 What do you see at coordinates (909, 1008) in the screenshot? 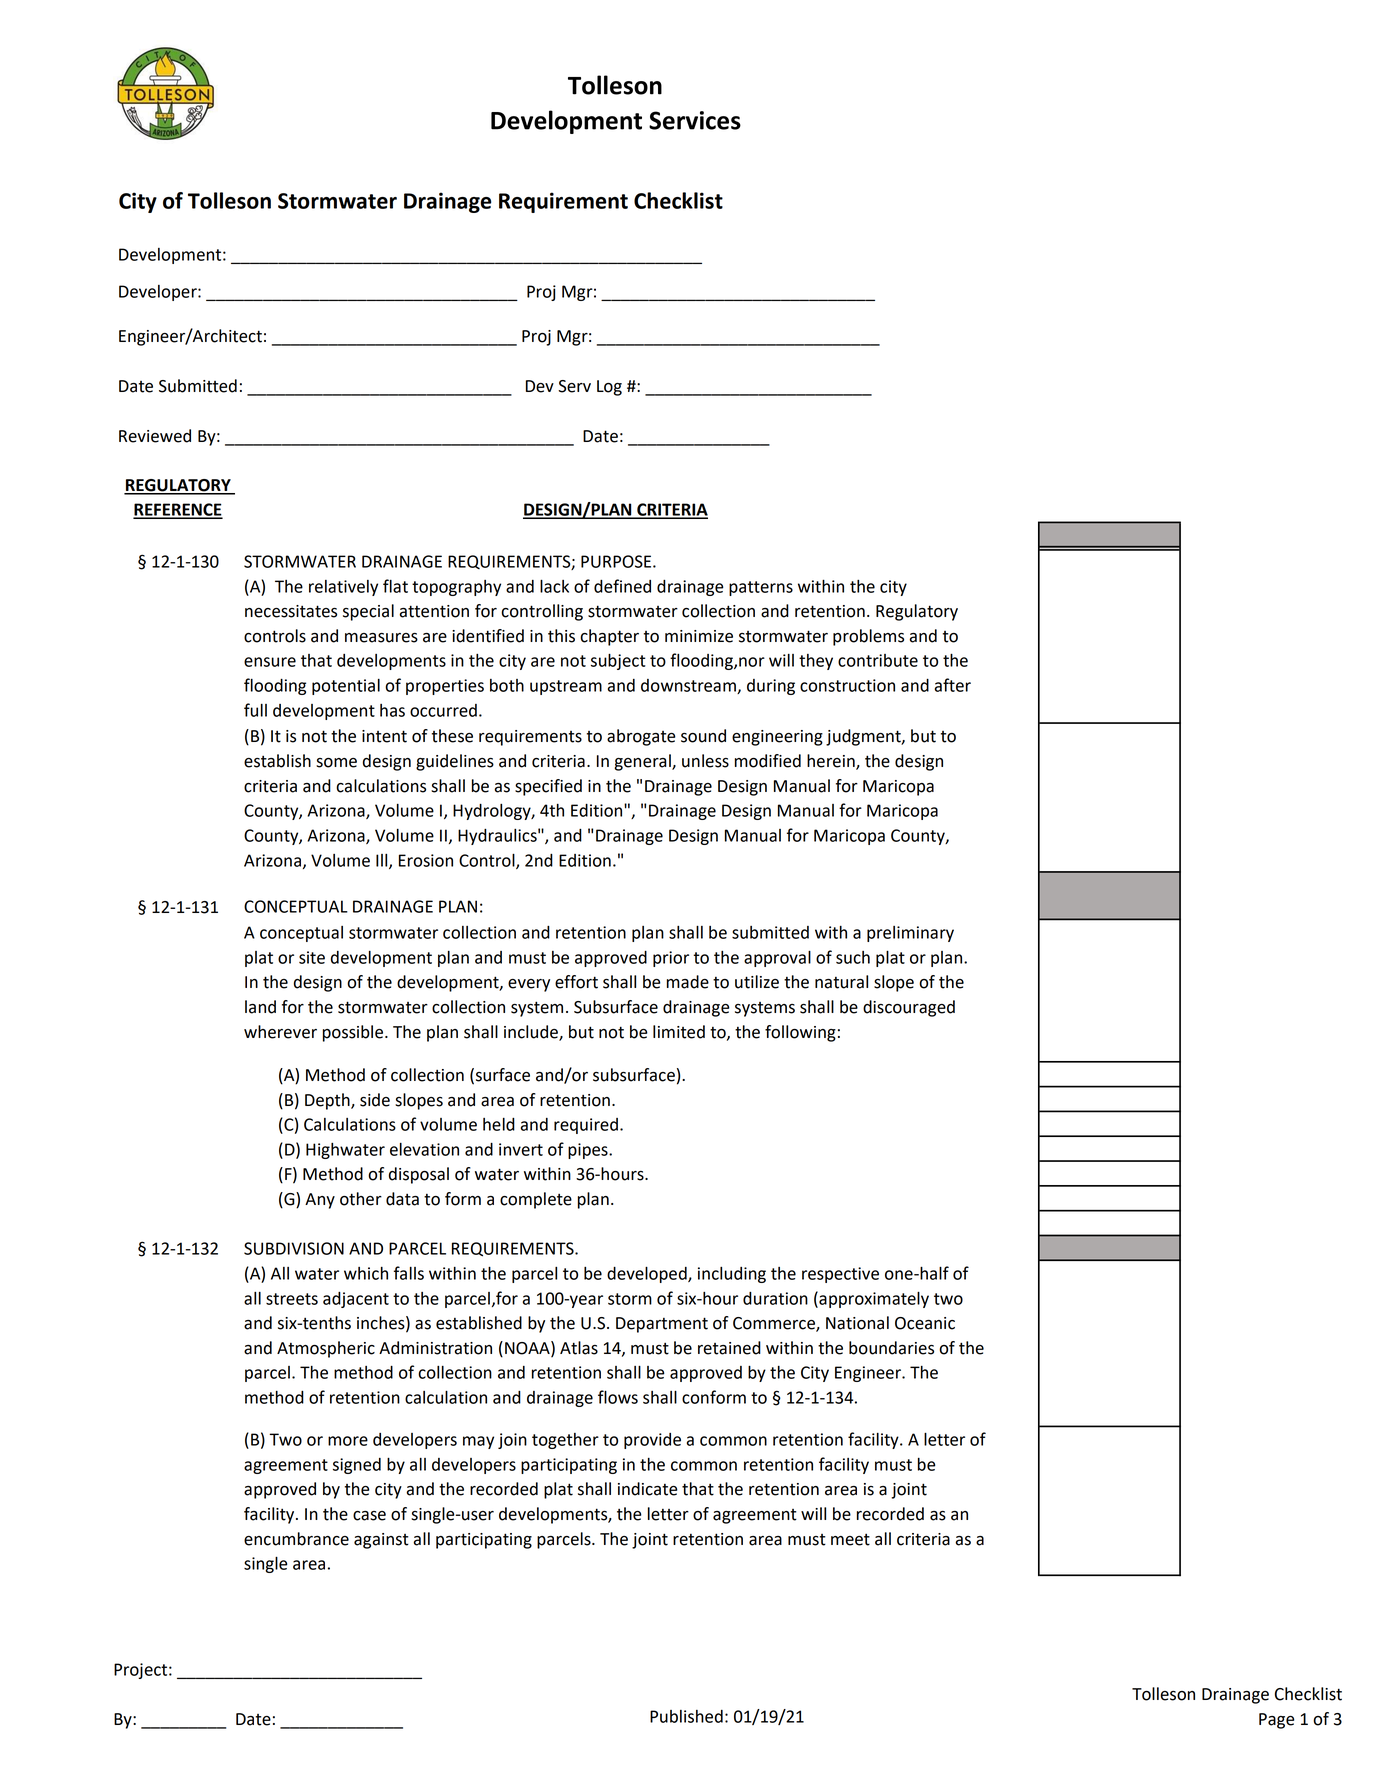
I see `discouraged` at bounding box center [909, 1008].
